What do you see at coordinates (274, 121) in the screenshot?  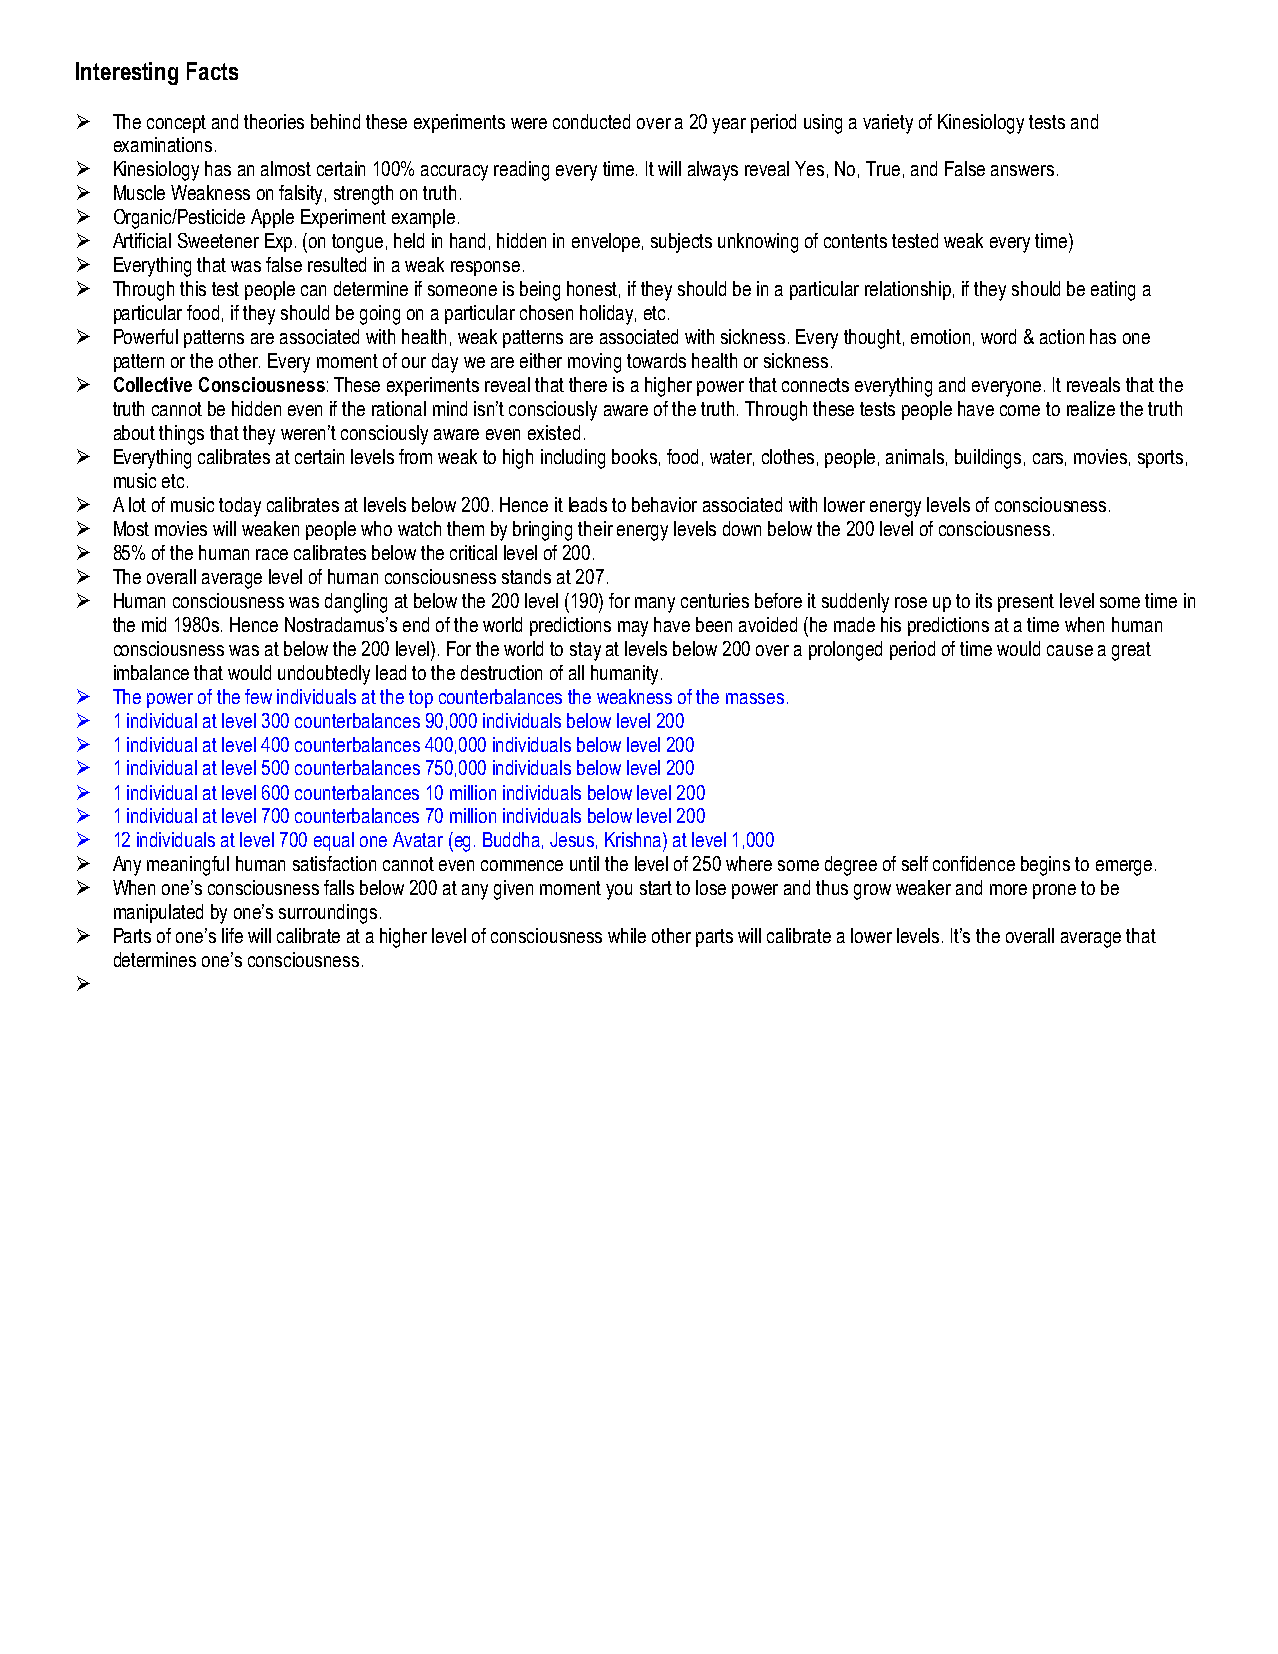 I see `theories` at bounding box center [274, 121].
